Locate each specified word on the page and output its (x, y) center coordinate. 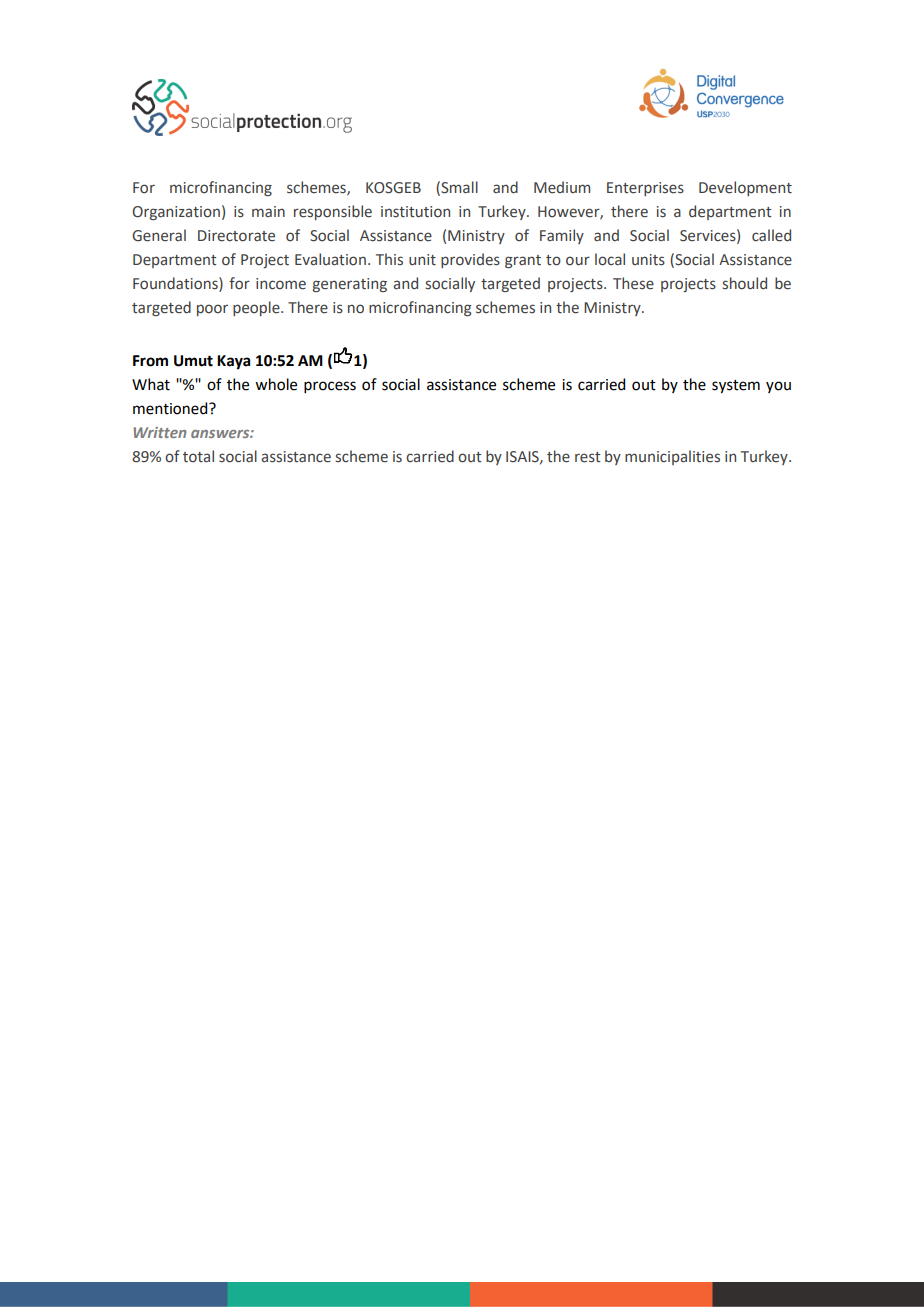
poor (212, 310)
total (198, 456)
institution (415, 212)
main (268, 211)
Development (745, 188)
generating (350, 285)
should (745, 283)
